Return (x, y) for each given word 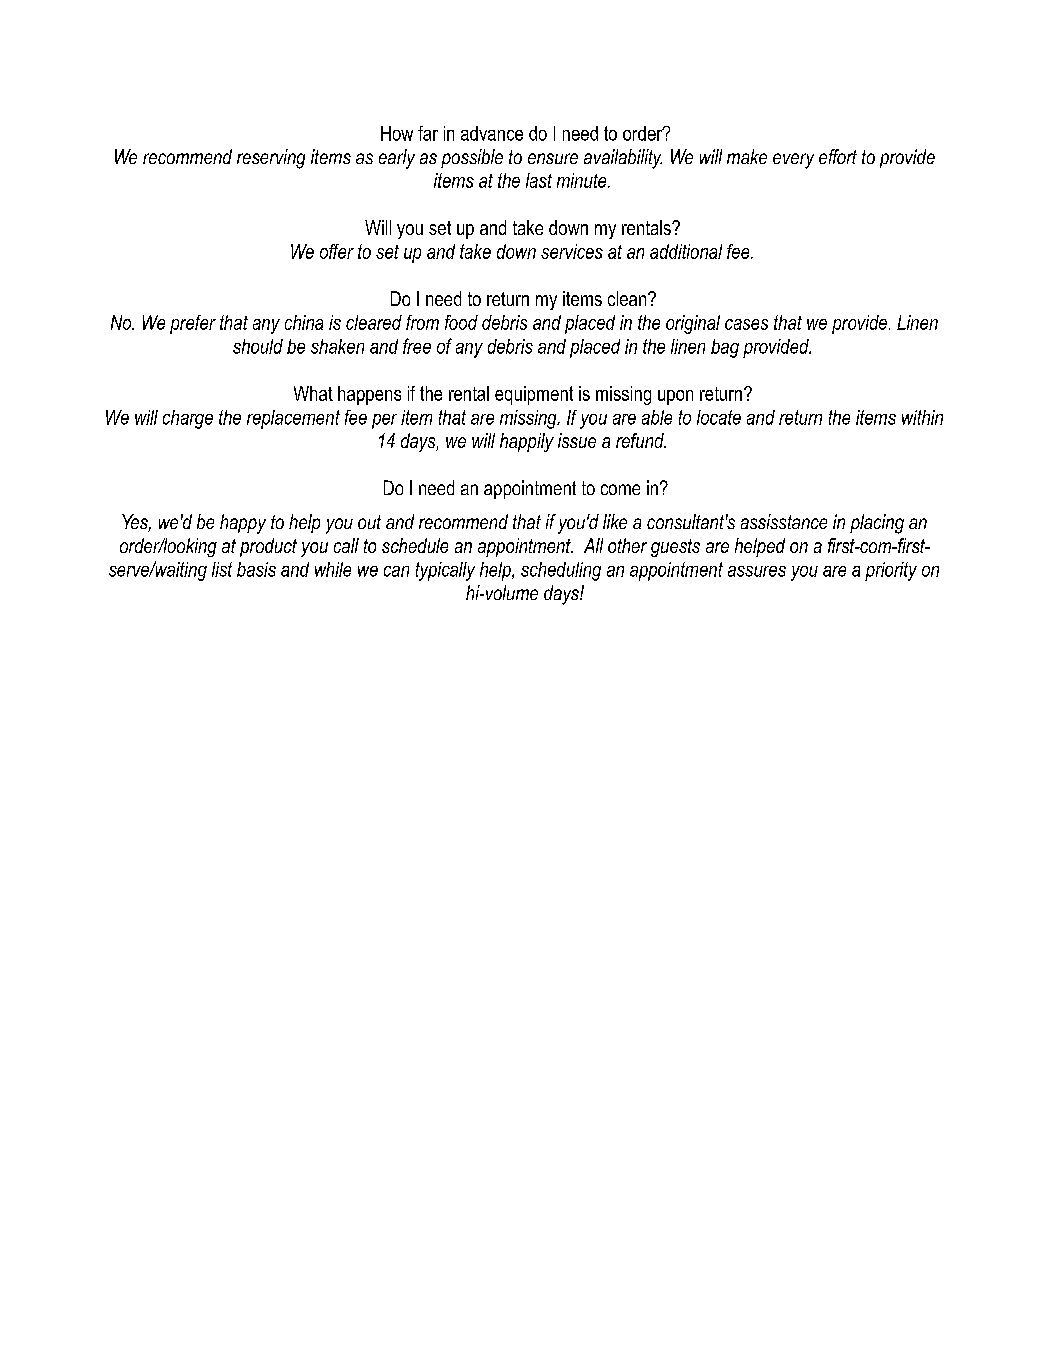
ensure (553, 158)
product (268, 547)
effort (838, 156)
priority (891, 571)
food (461, 322)
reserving (271, 159)
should (258, 346)
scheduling (561, 571)
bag (725, 348)
